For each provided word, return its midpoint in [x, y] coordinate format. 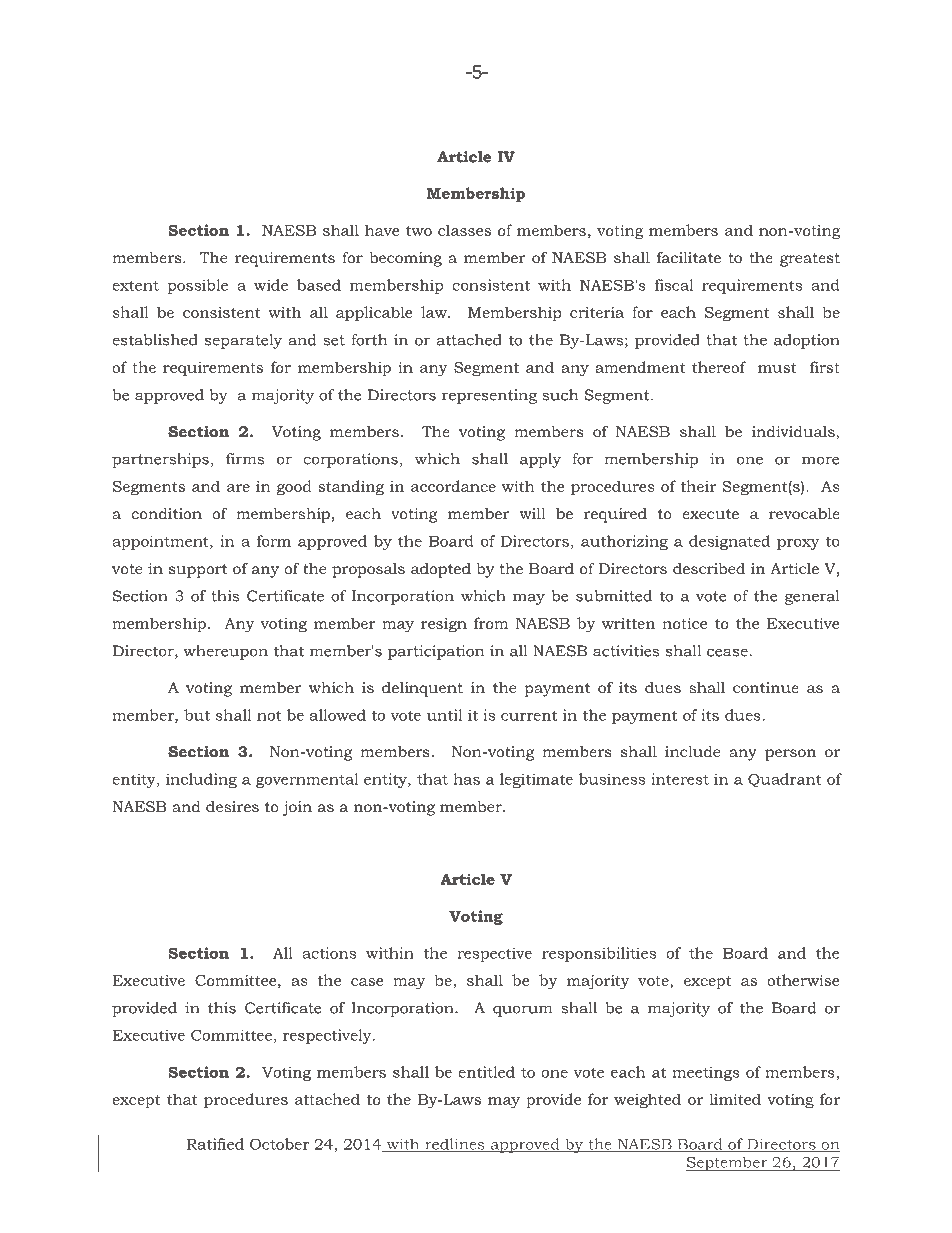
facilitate [689, 257]
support [198, 571]
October [279, 1144]
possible [198, 286]
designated [729, 542]
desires [232, 806]
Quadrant [785, 780]
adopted [441, 570]
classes [464, 230]
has [466, 779]
